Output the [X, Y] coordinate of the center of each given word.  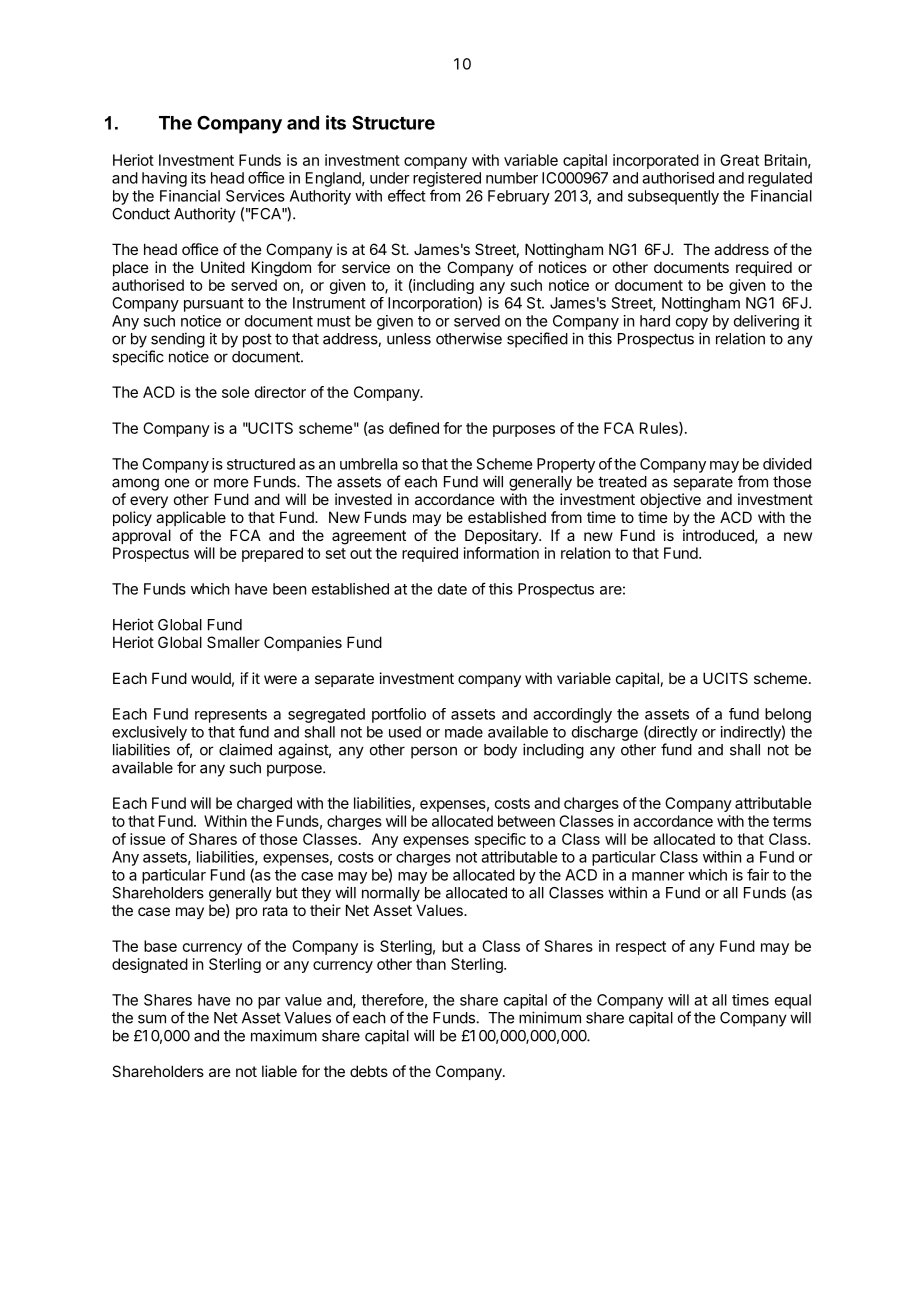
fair [758, 874]
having [164, 179]
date [452, 589]
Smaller [233, 642]
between [526, 821]
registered [447, 179]
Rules [660, 429]
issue [148, 839]
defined [414, 428]
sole [236, 392]
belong [788, 715]
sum [152, 1019]
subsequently [673, 197]
